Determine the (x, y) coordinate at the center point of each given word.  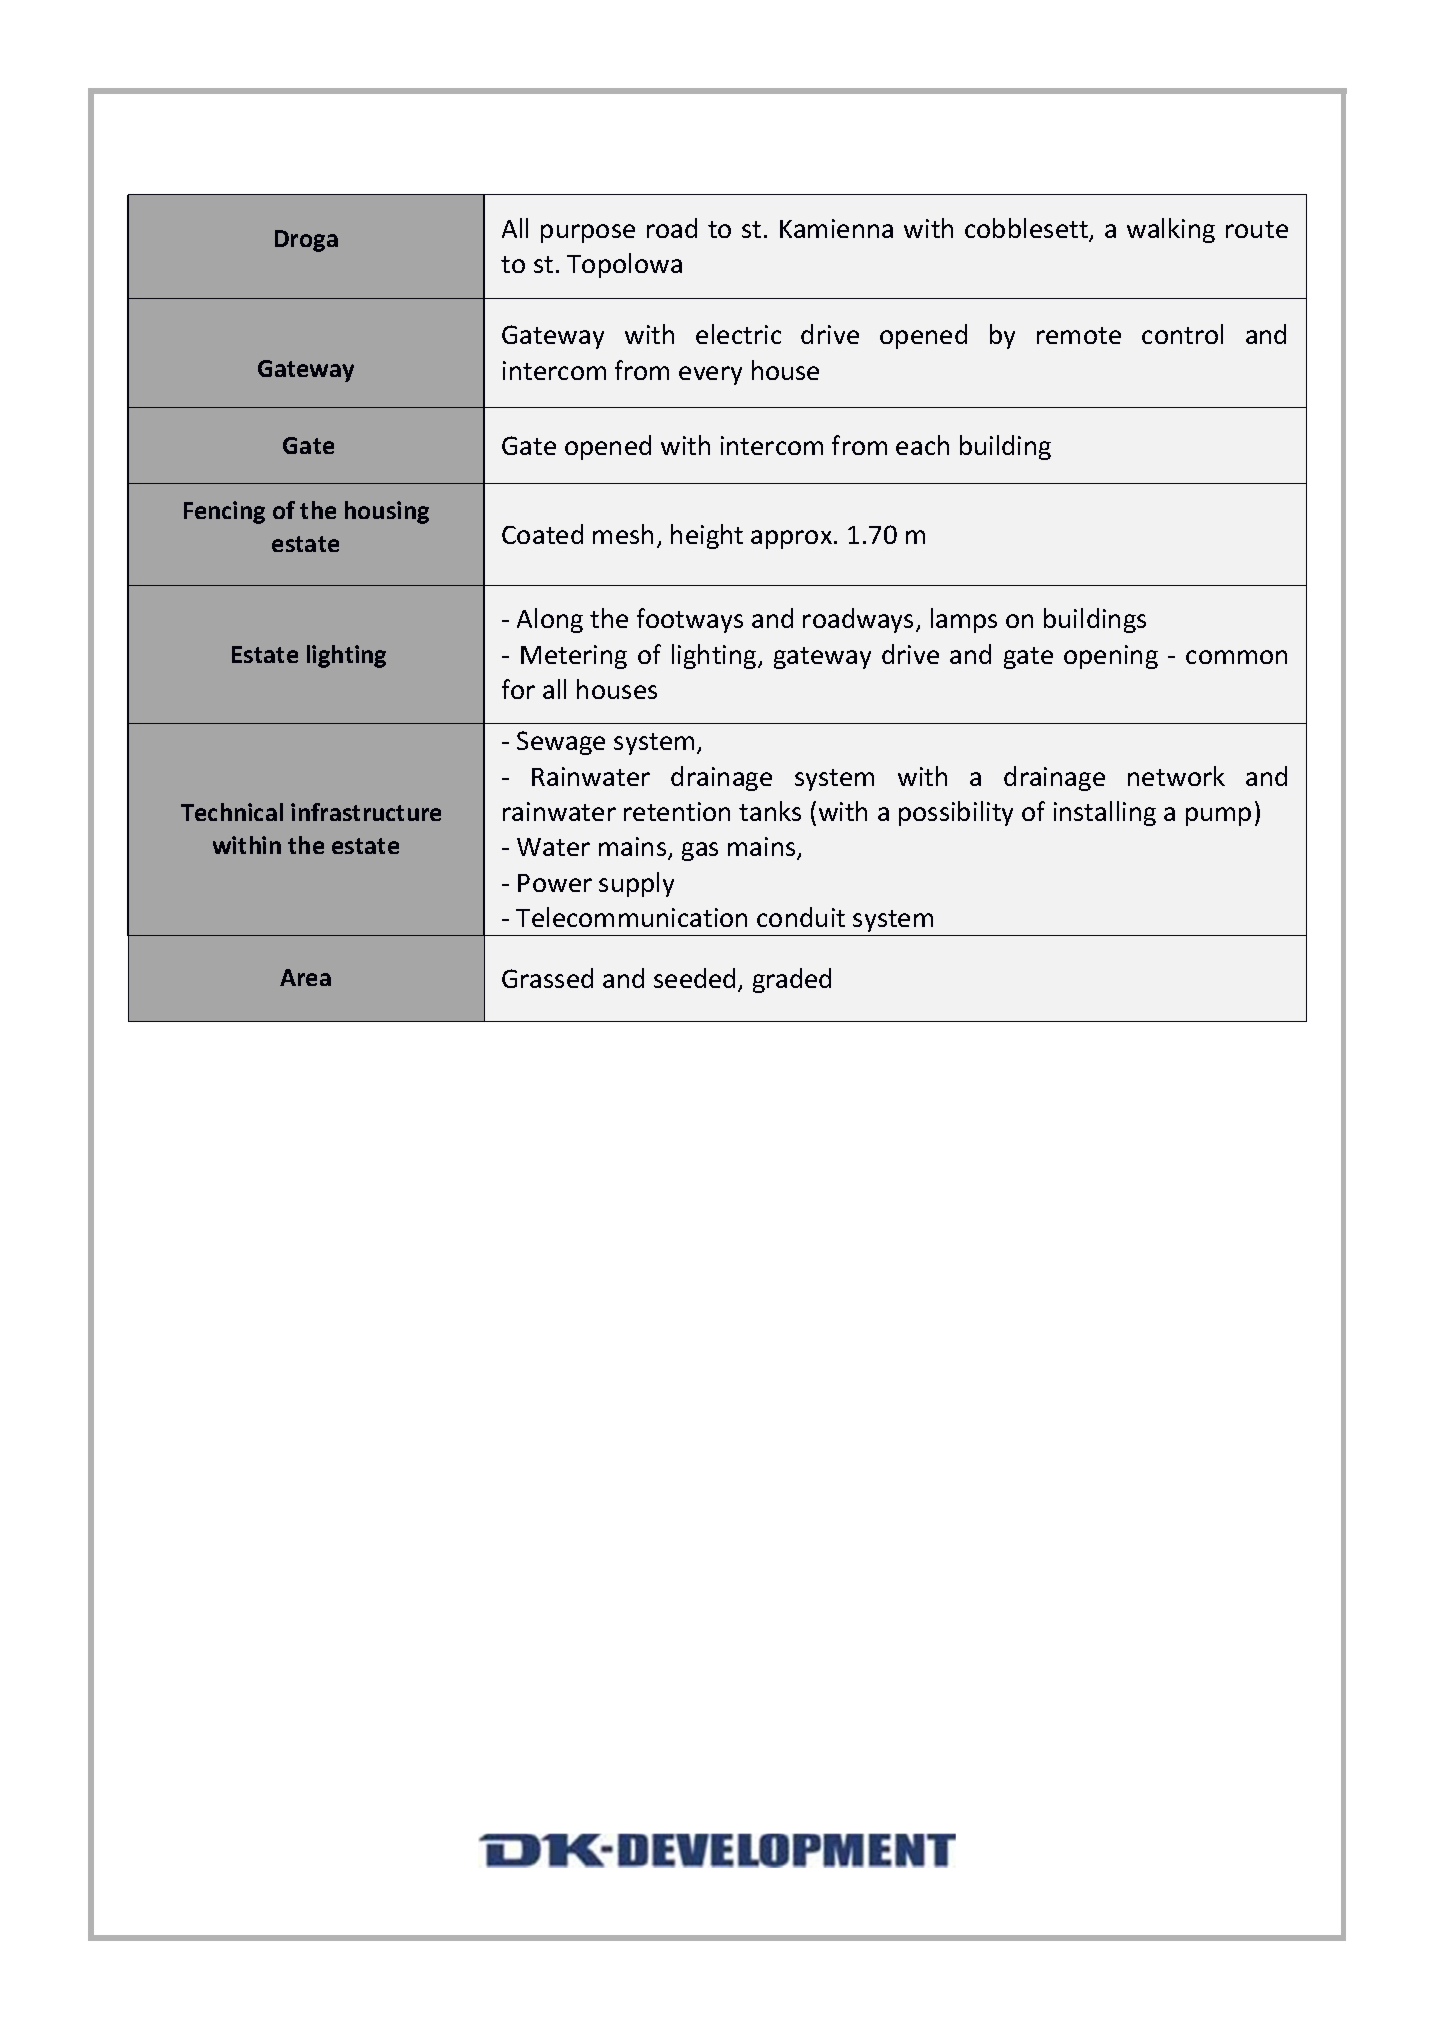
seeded (694, 978)
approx (793, 539)
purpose (588, 233)
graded (792, 980)
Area (305, 977)
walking (1171, 230)
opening (1111, 657)
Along (550, 620)
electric (738, 334)
